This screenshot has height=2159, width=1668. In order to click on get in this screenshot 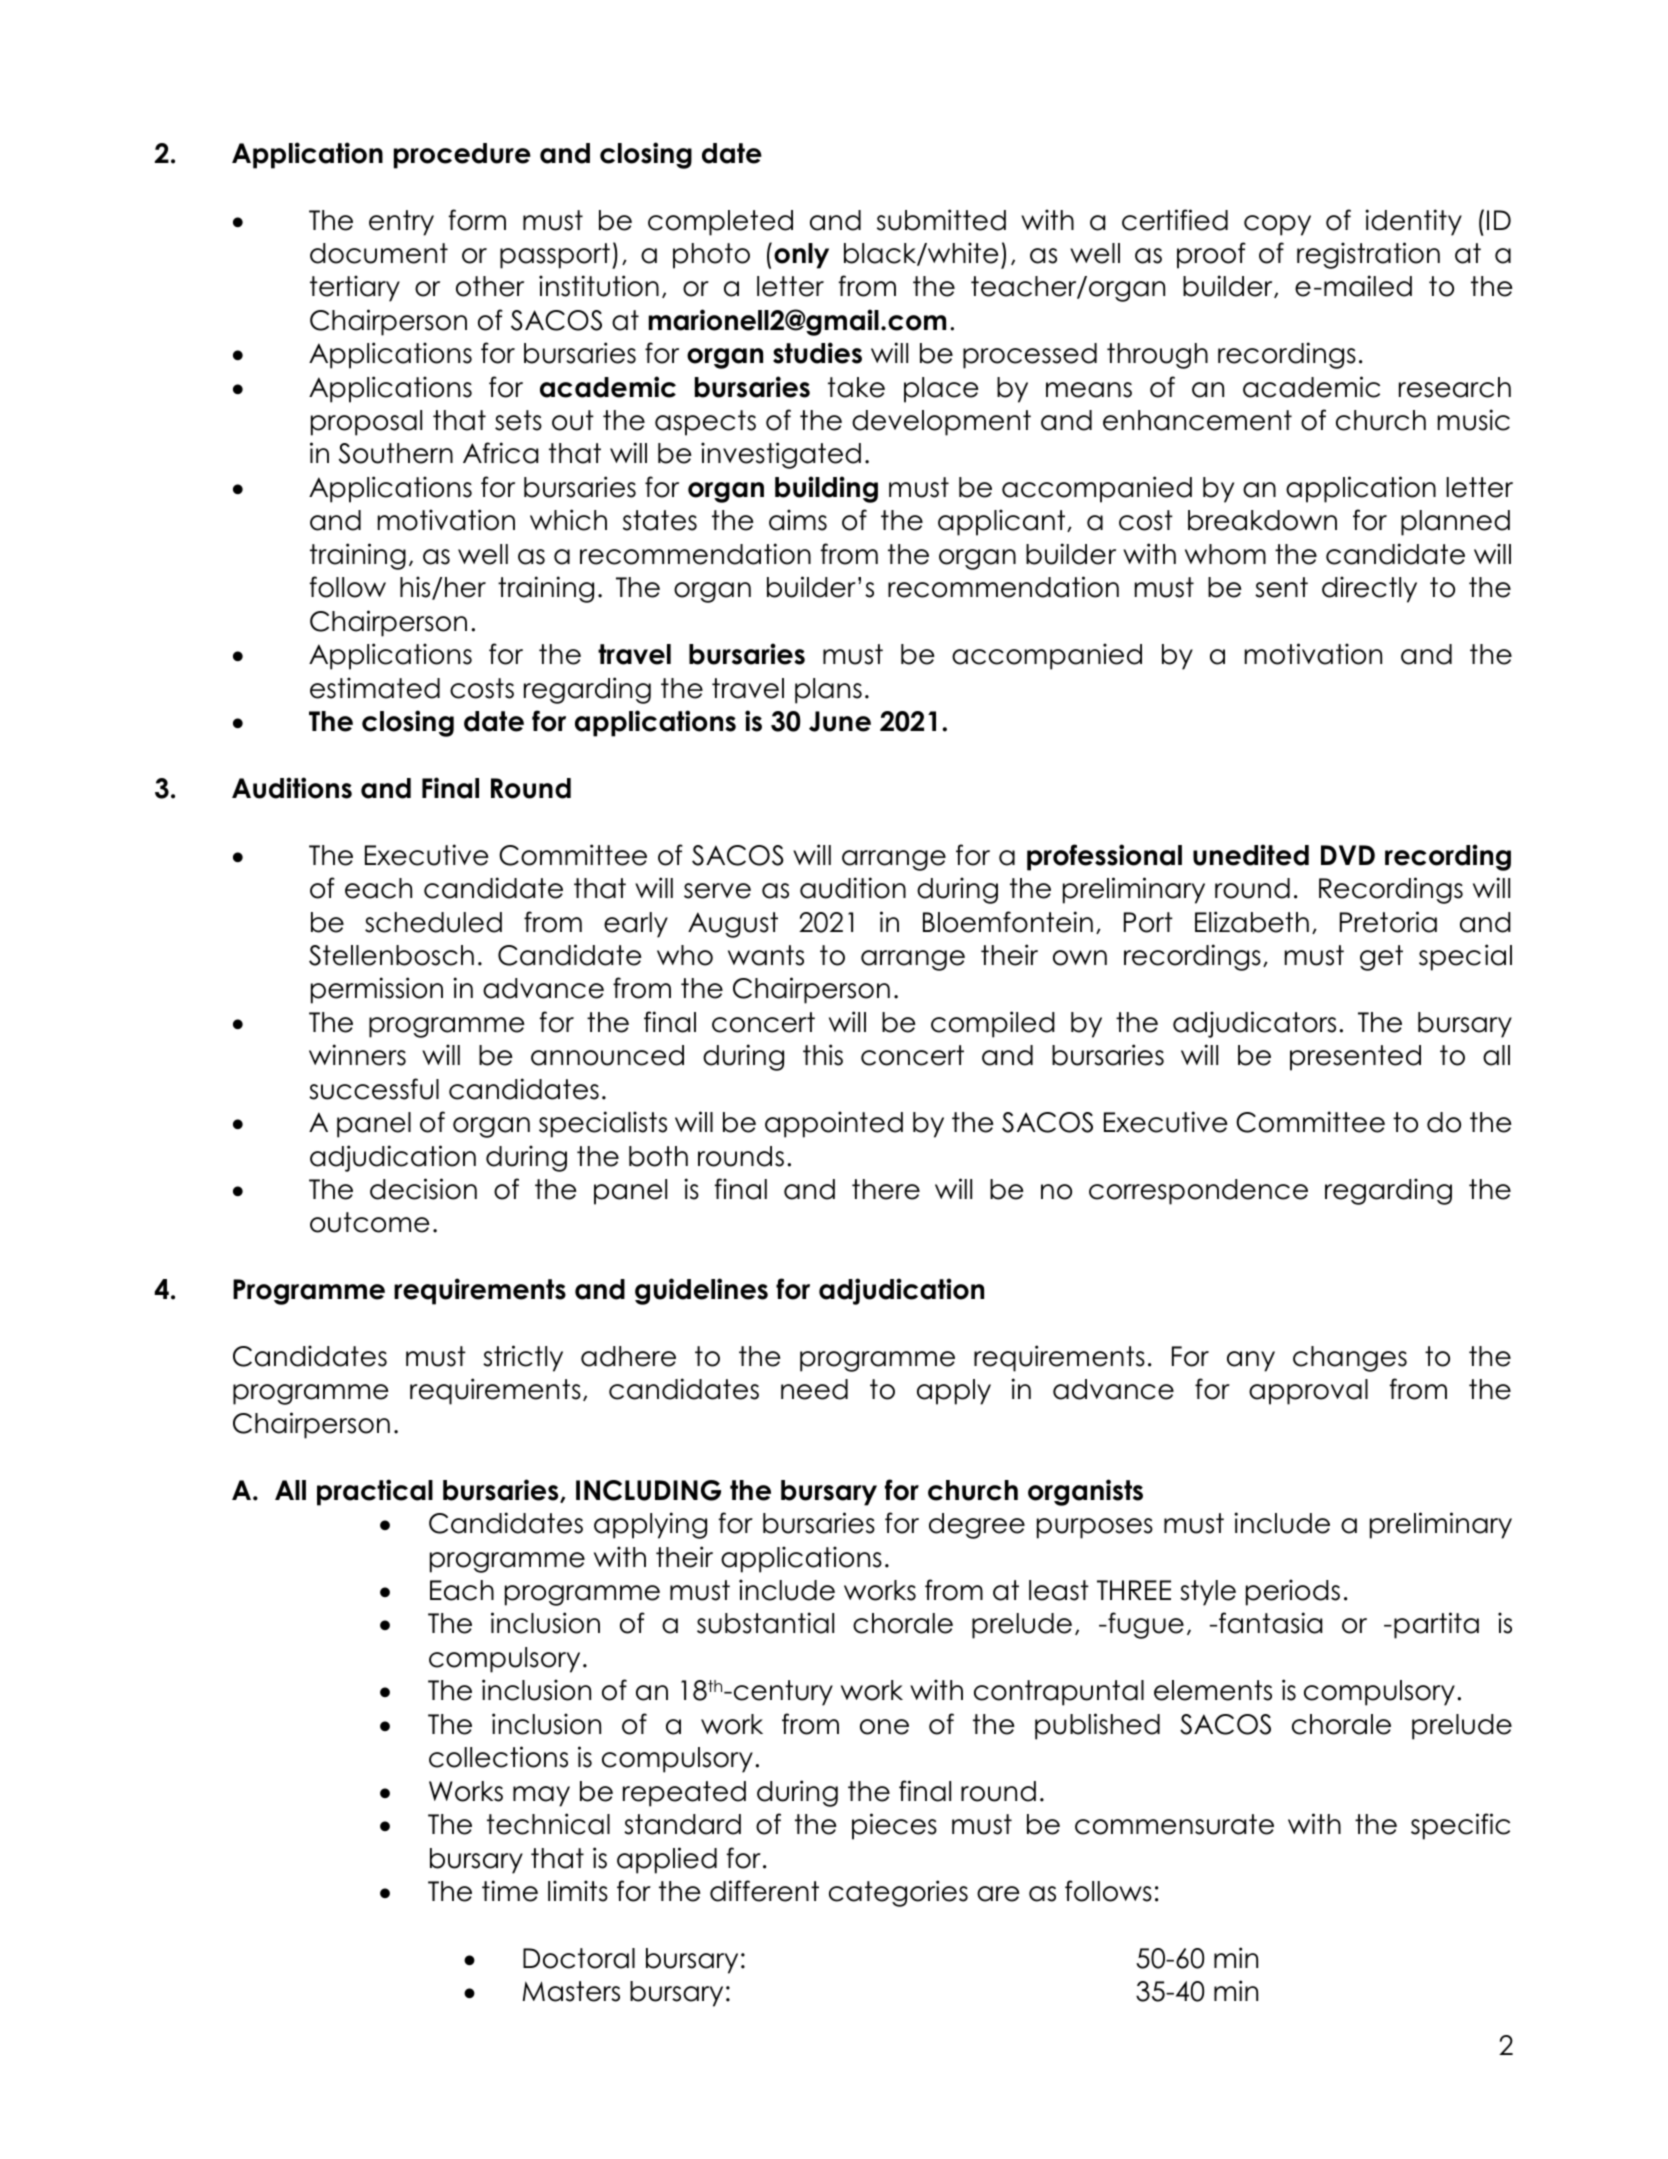, I will do `click(1381, 958)`.
